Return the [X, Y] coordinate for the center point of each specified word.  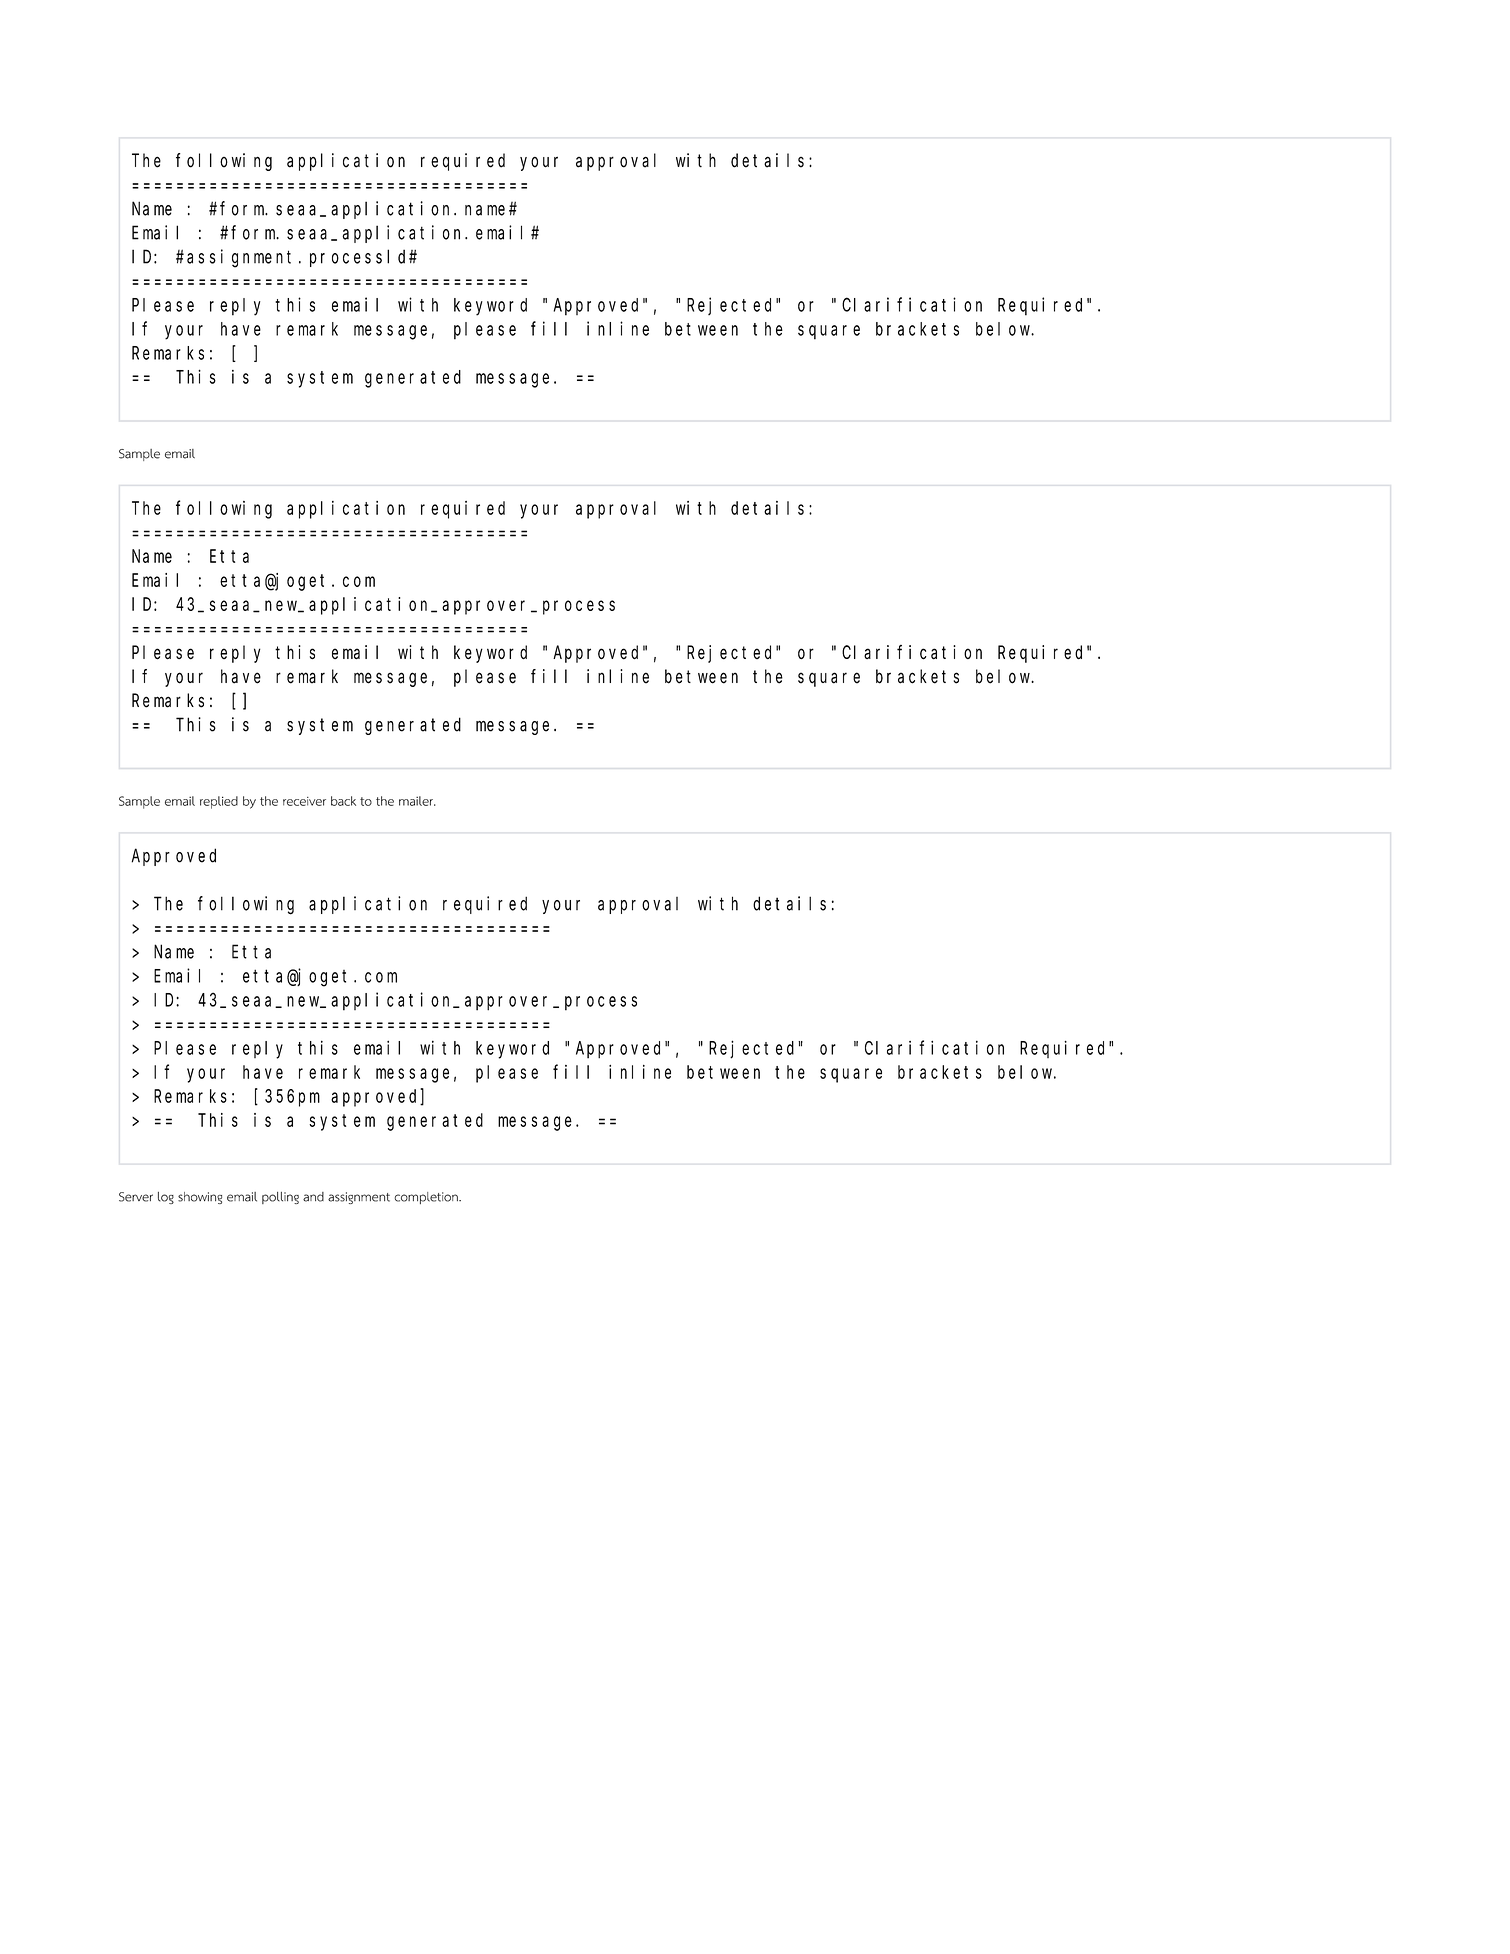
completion [427, 1198]
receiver [304, 801]
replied [219, 802]
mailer [417, 801]
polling [280, 1198]
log [166, 1198]
